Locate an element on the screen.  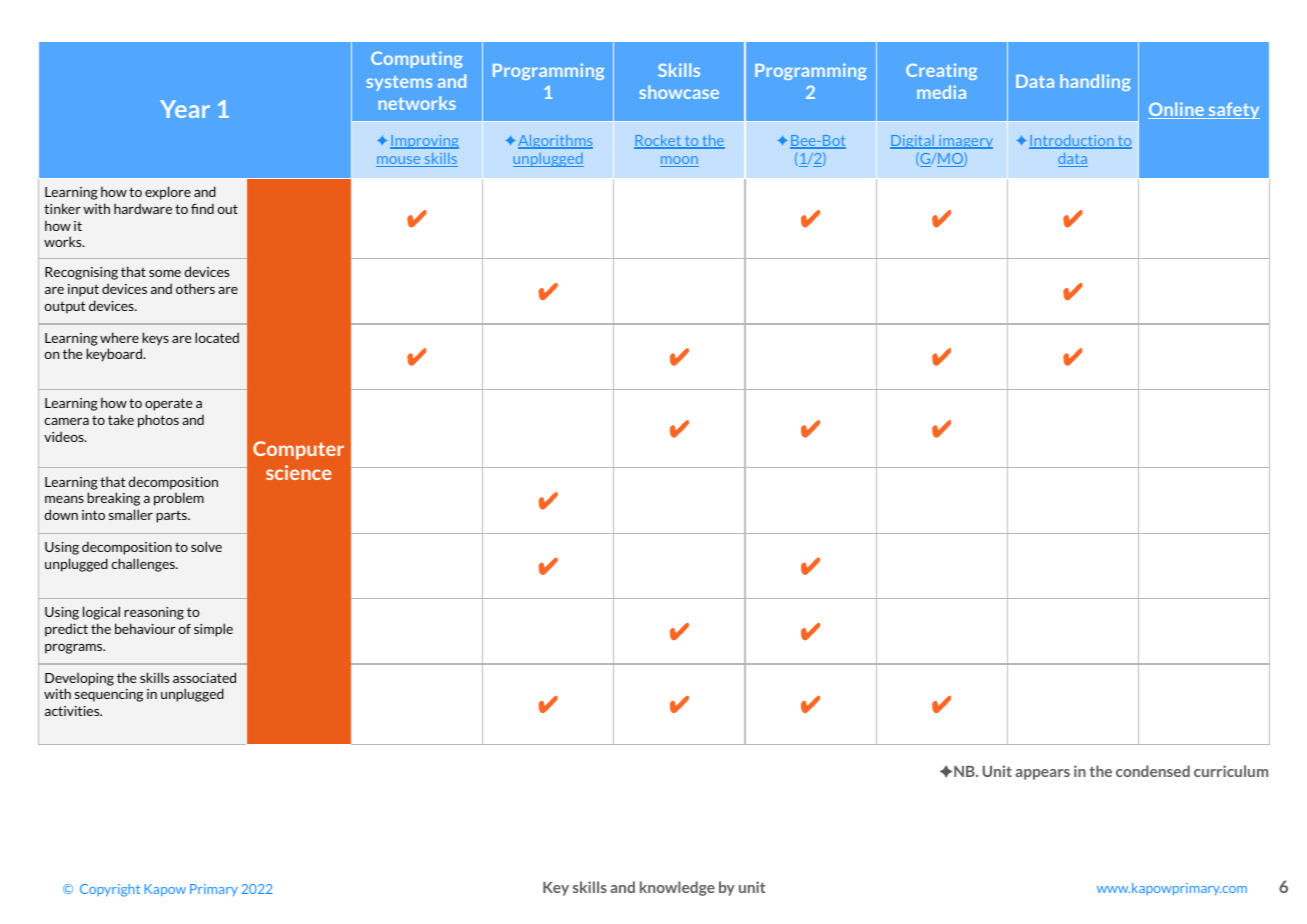
Copyright is located at coordinates (110, 890).
